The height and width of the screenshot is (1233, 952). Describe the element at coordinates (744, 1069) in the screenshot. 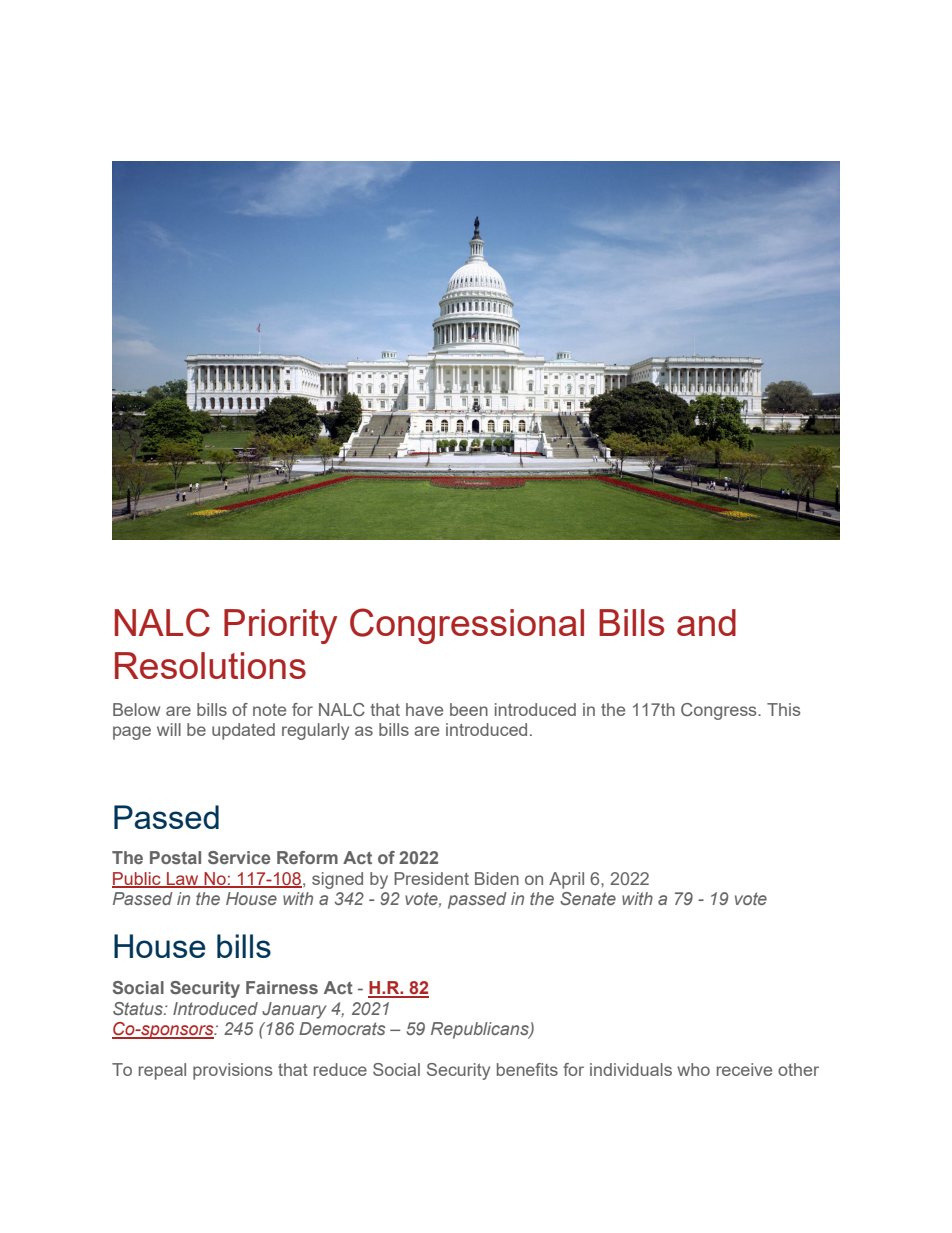

I see `receive` at that location.
